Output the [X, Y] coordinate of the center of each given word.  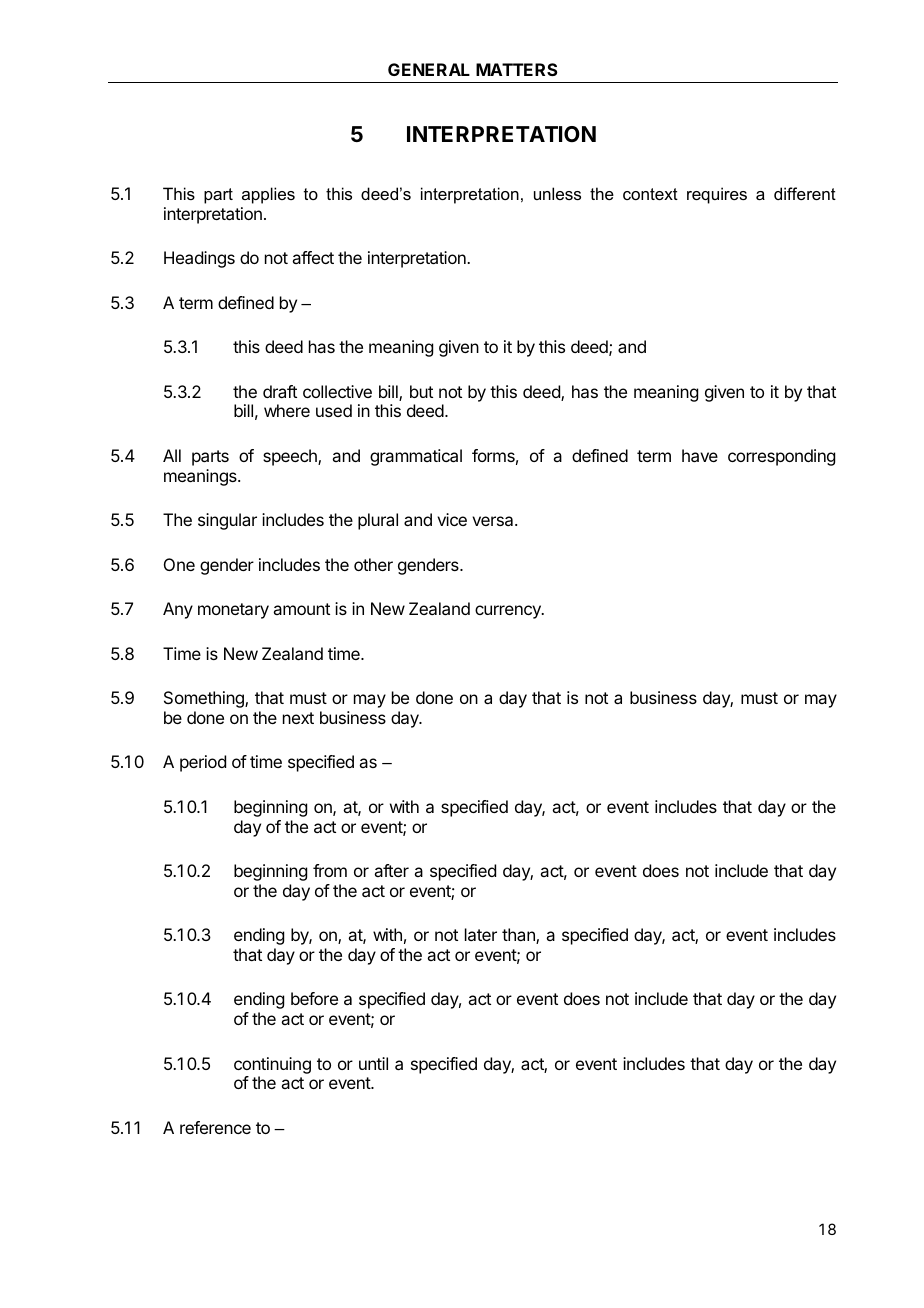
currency [509, 612]
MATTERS [517, 69]
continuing [272, 1065]
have [700, 455]
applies [268, 195]
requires [717, 195]
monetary [233, 611]
